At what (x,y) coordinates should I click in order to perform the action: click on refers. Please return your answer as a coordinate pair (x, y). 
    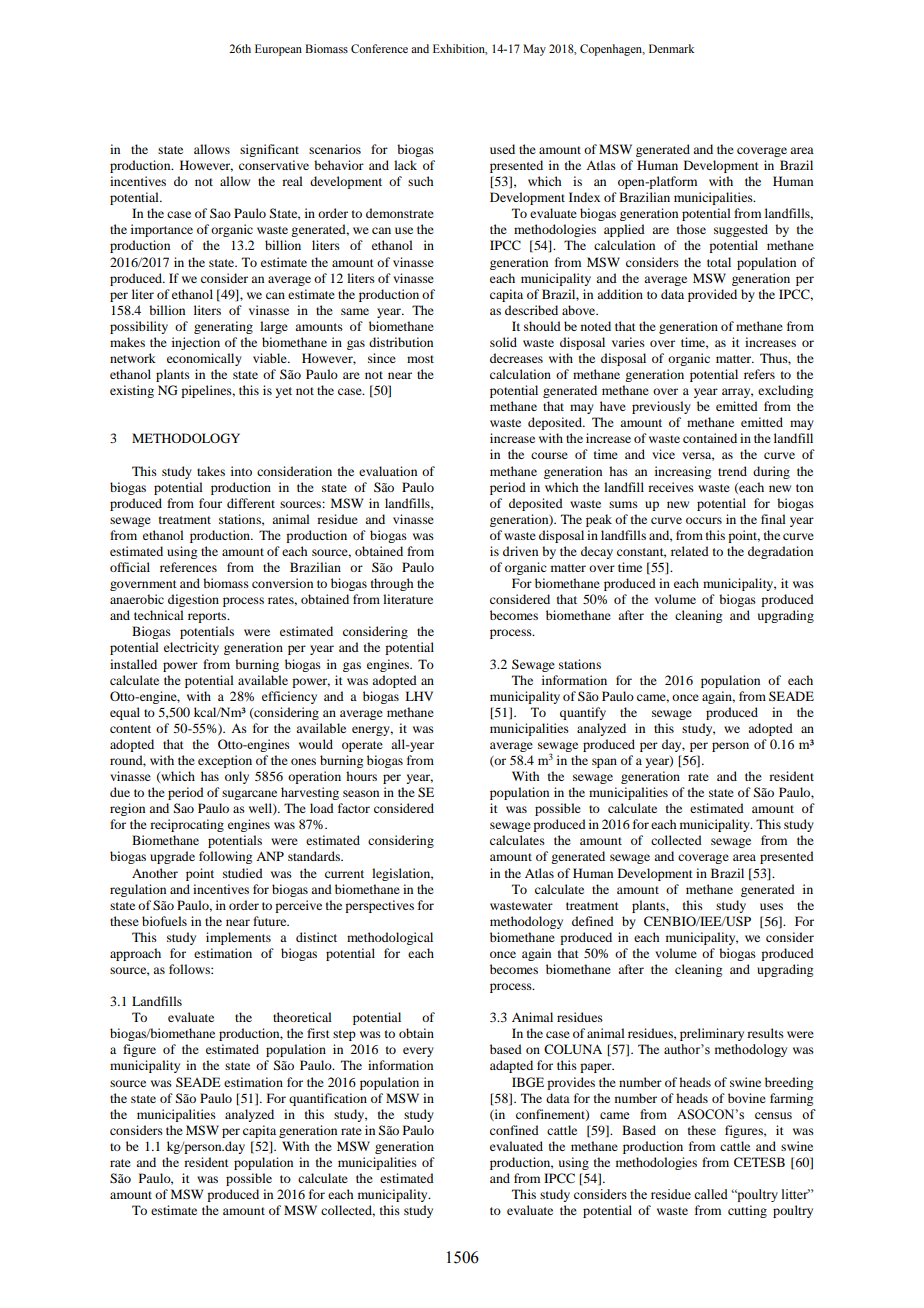
    Looking at the image, I should click on (759, 374).
